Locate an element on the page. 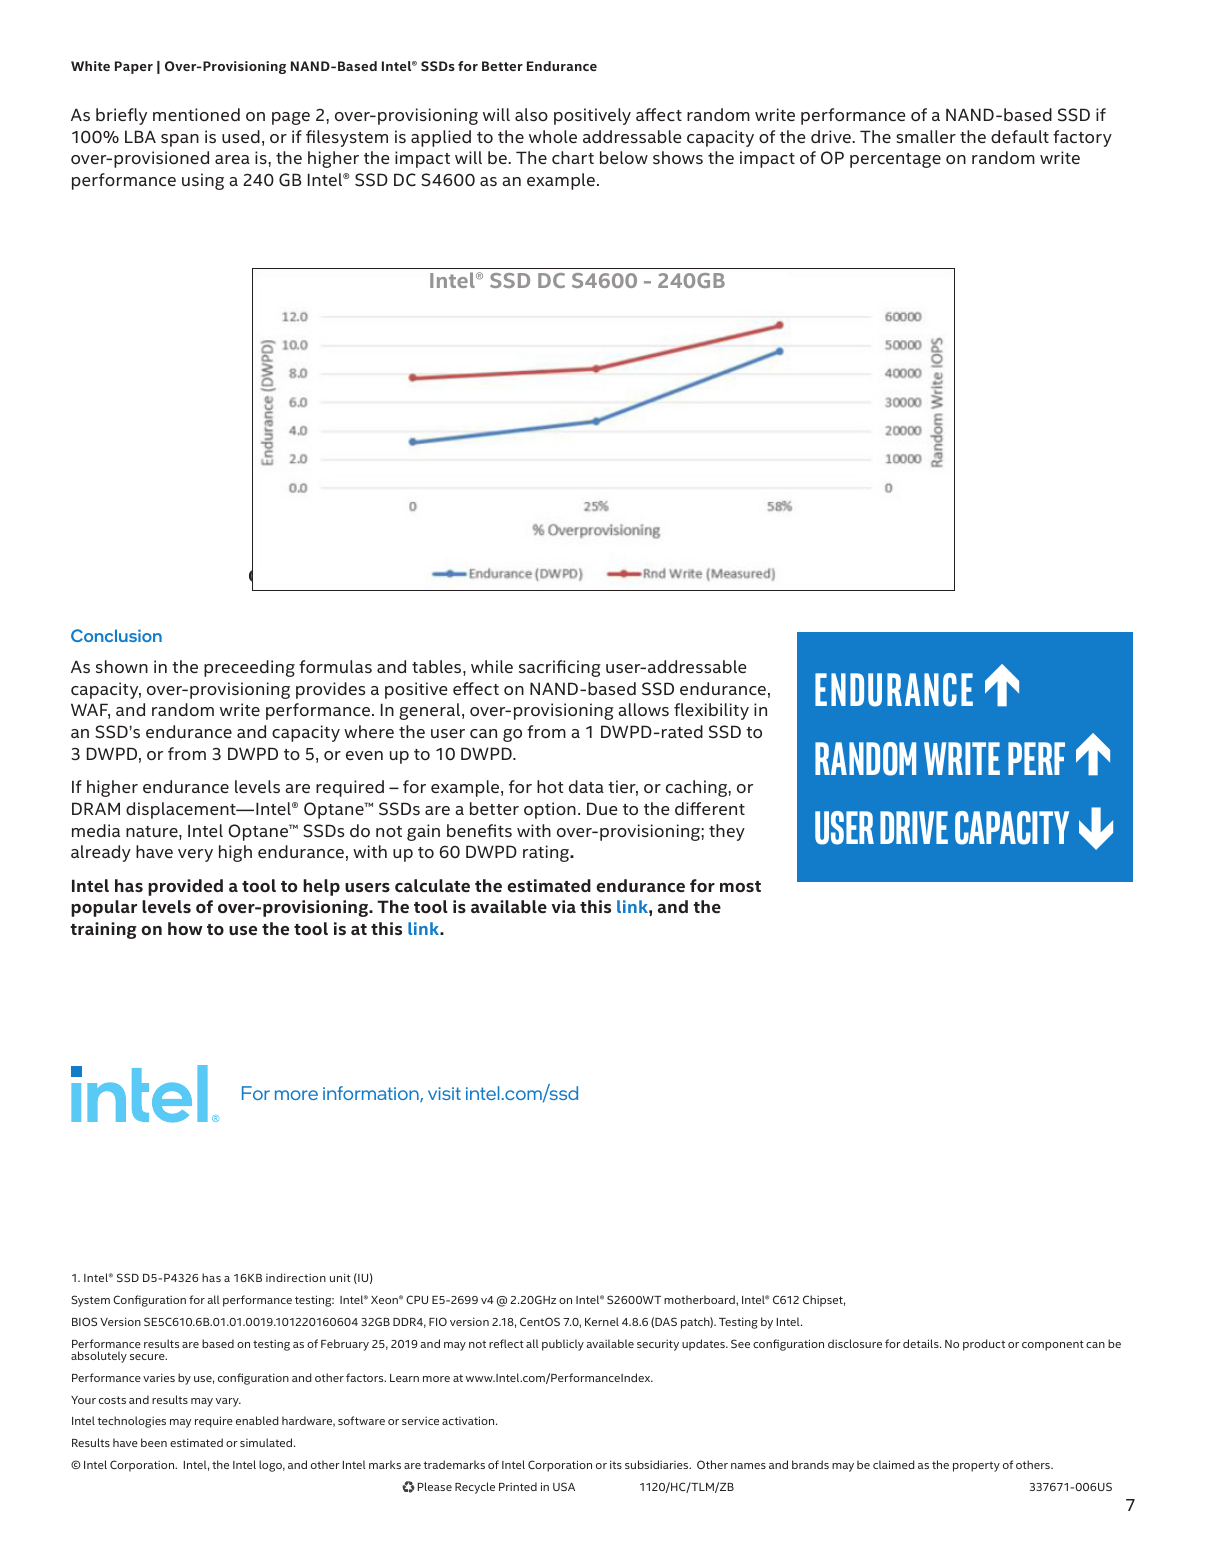  USA is located at coordinates (564, 1486).
